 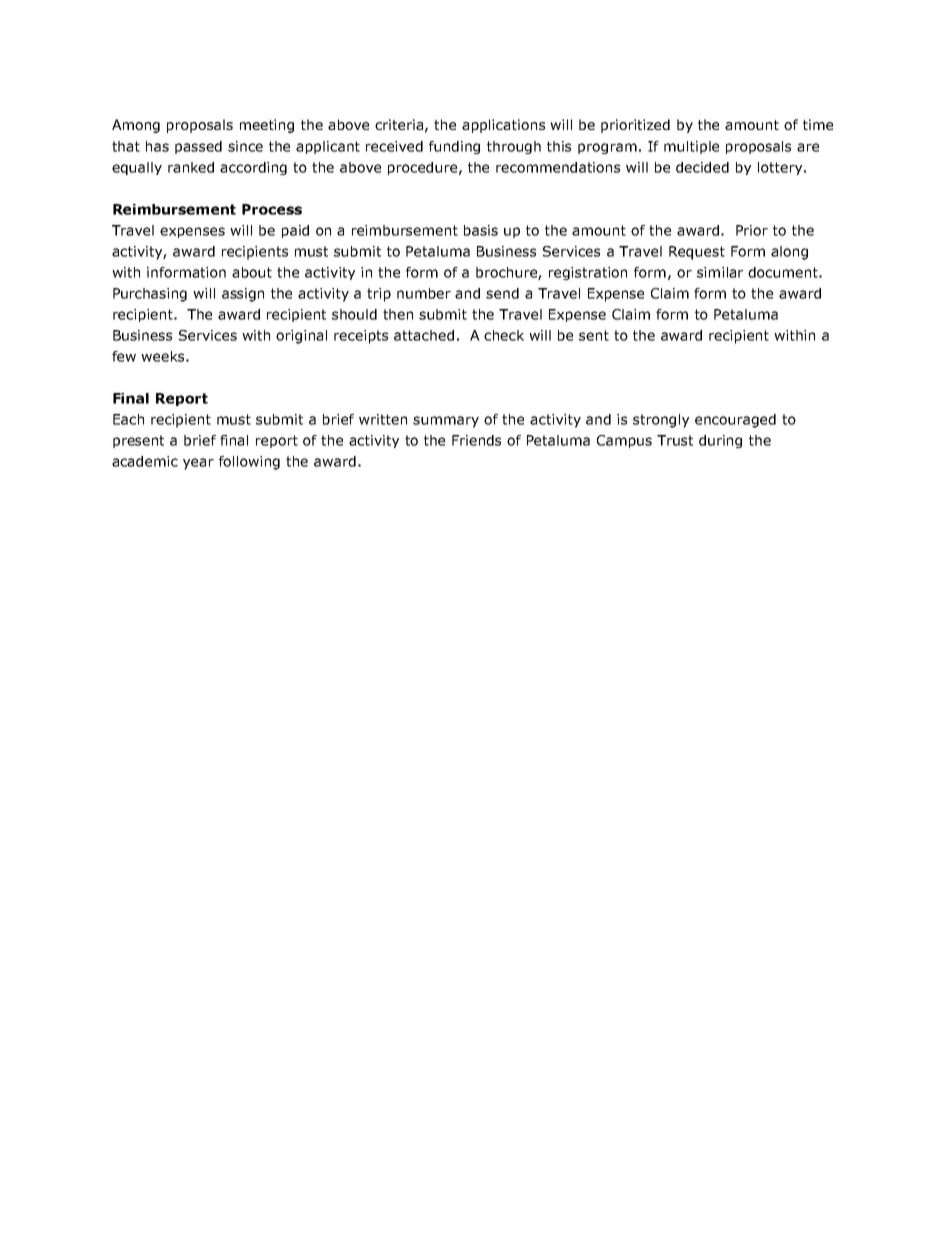 I want to click on Friends, so click(x=476, y=440).
